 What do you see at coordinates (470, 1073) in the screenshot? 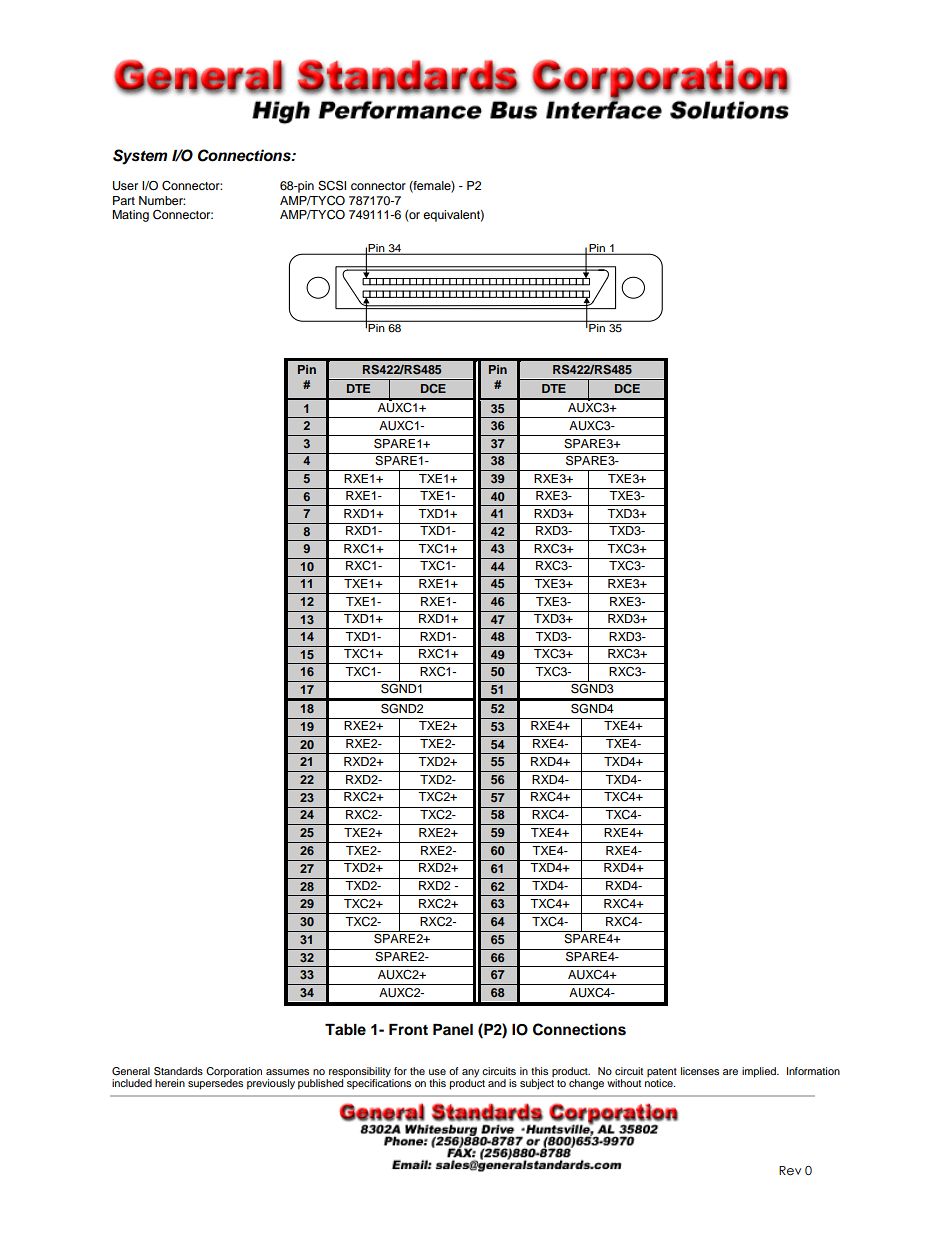
I see `any` at bounding box center [470, 1073].
